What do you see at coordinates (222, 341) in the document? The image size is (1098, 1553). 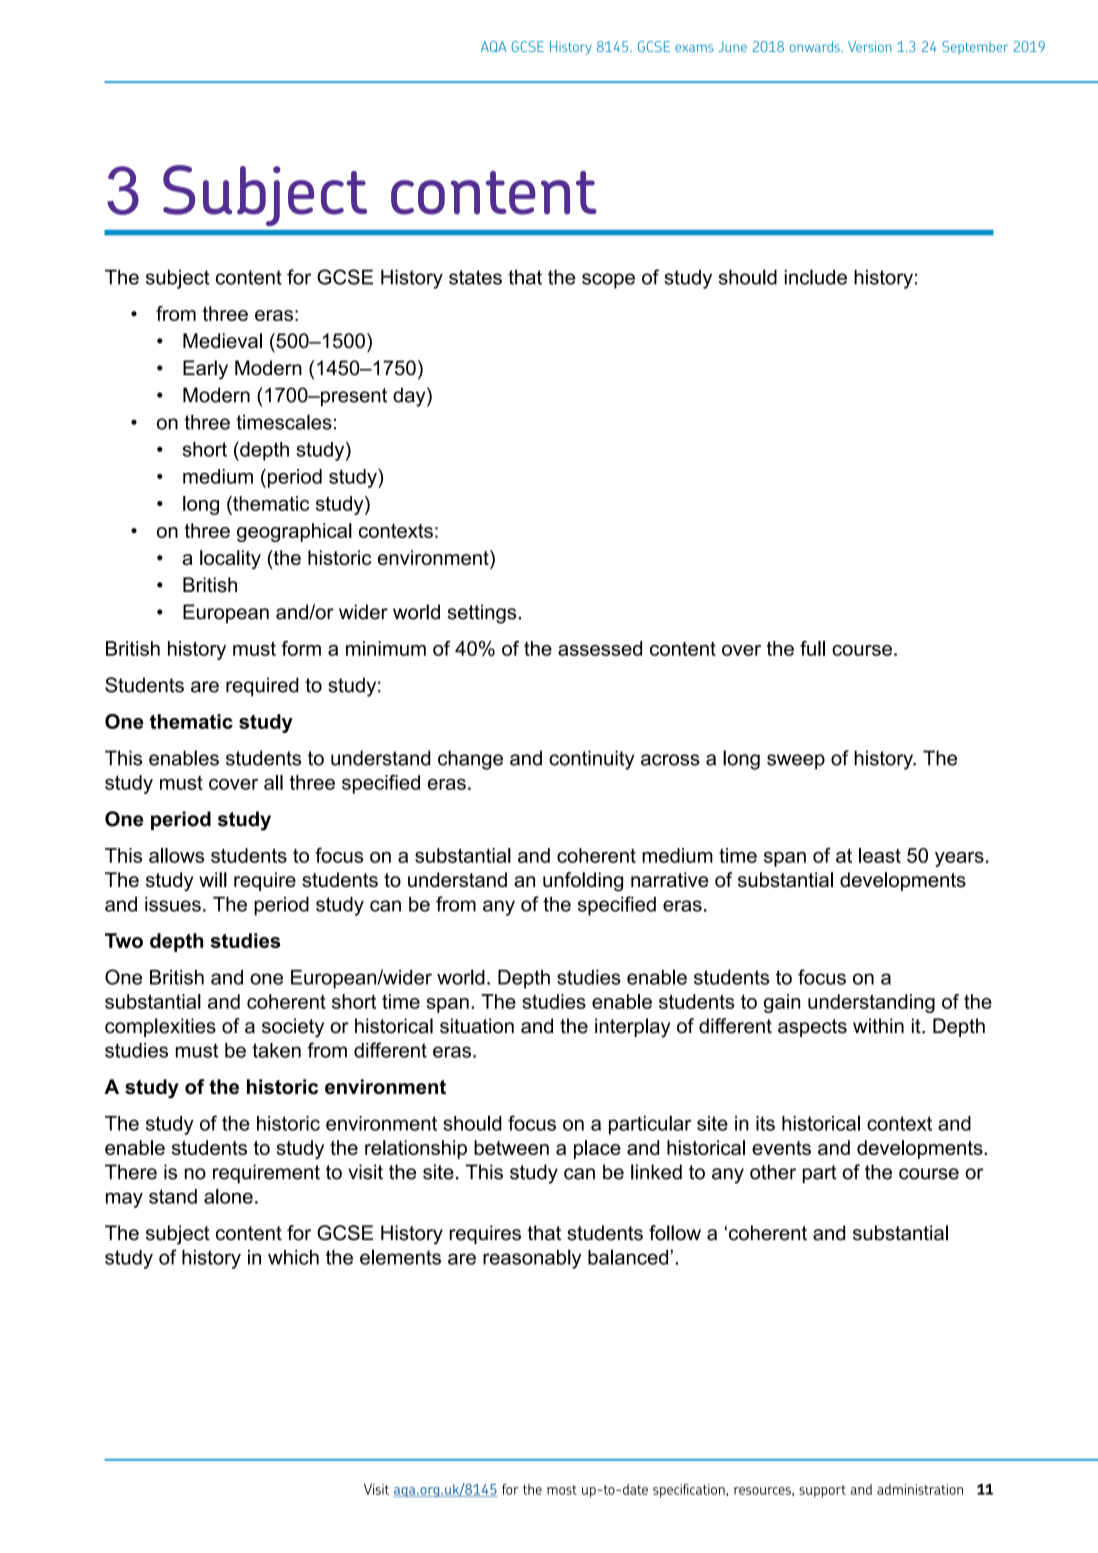 I see `Medieval` at bounding box center [222, 341].
